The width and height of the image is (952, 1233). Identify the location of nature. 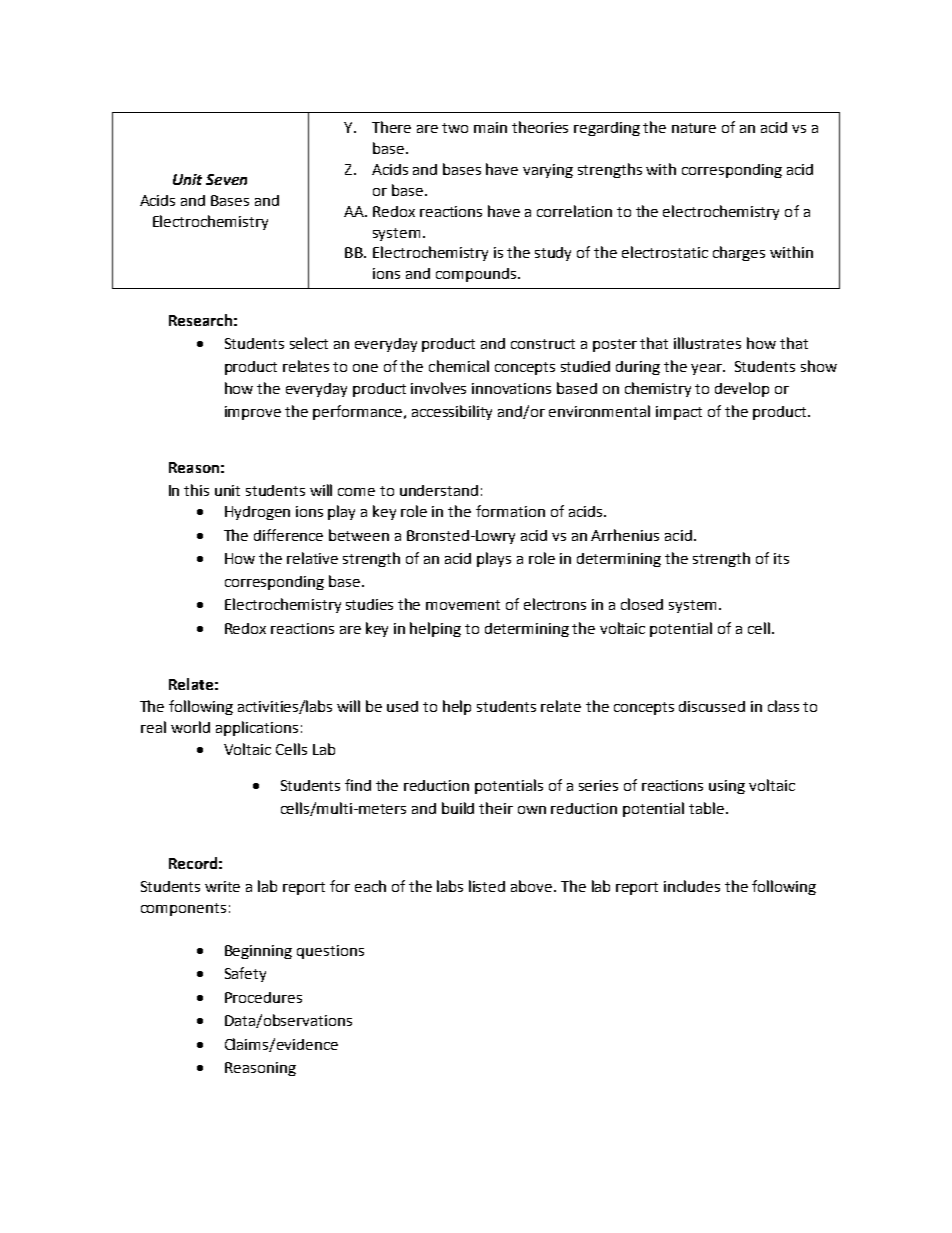
(694, 128).
